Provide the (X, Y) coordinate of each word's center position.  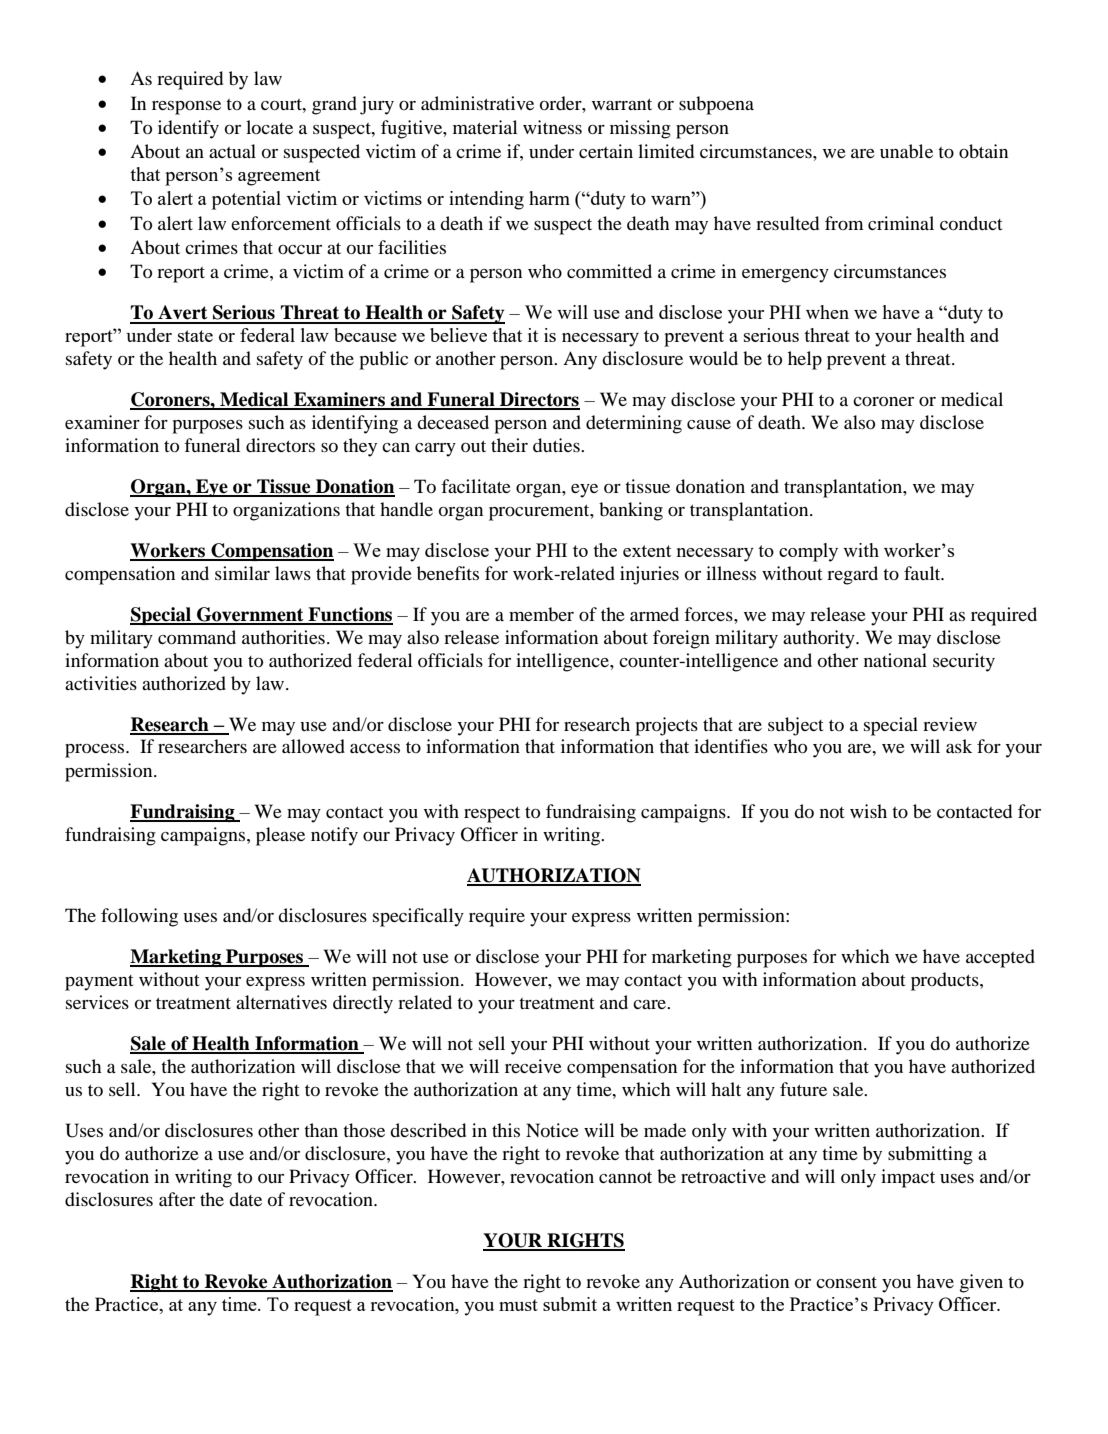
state (195, 336)
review (950, 724)
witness (552, 127)
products (946, 981)
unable (906, 151)
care (651, 1004)
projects (666, 726)
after (177, 1199)
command (197, 637)
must (518, 1305)
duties (557, 445)
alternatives (281, 1002)
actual (232, 151)
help (805, 360)
